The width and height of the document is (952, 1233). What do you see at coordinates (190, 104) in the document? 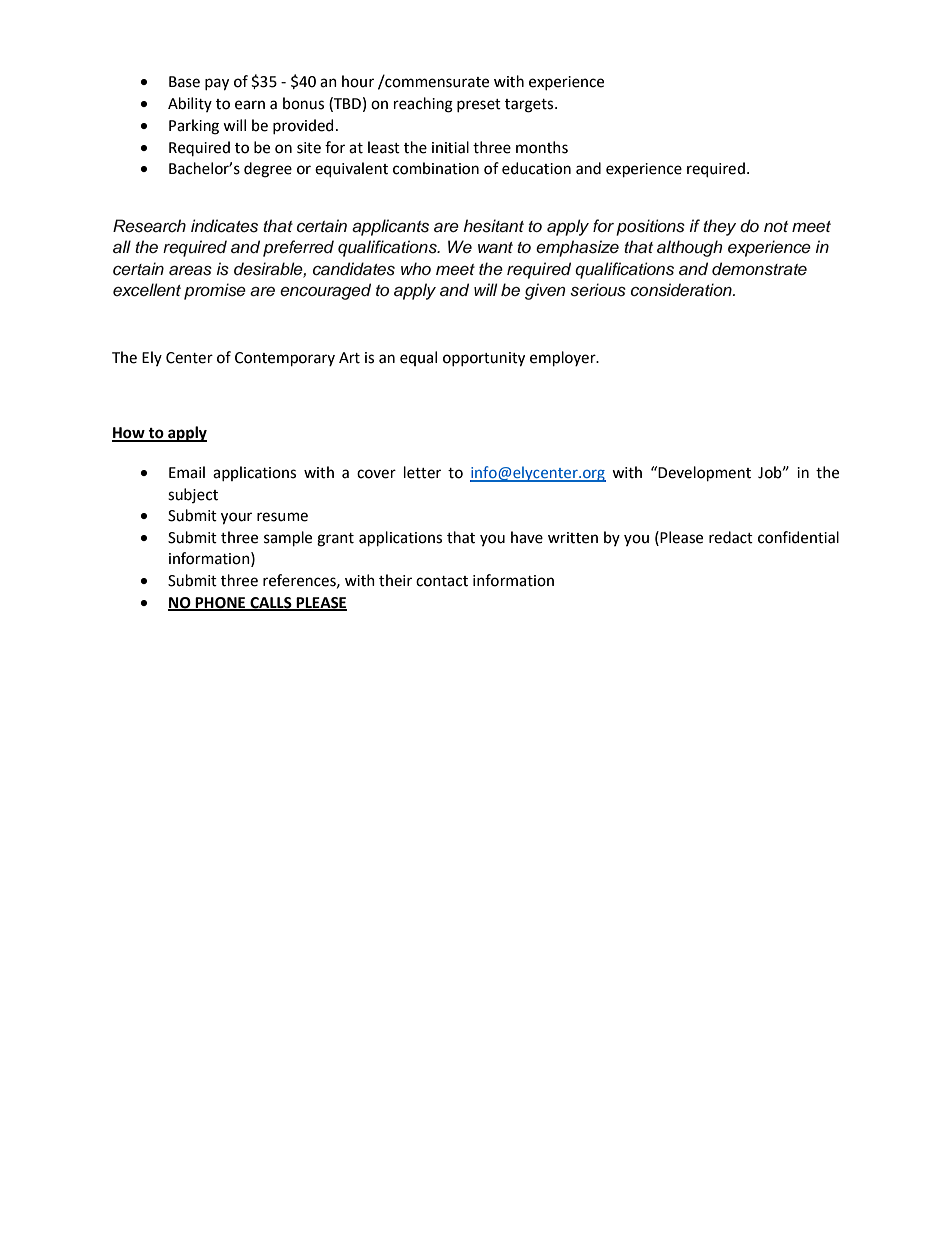
I see `Ability` at bounding box center [190, 104].
